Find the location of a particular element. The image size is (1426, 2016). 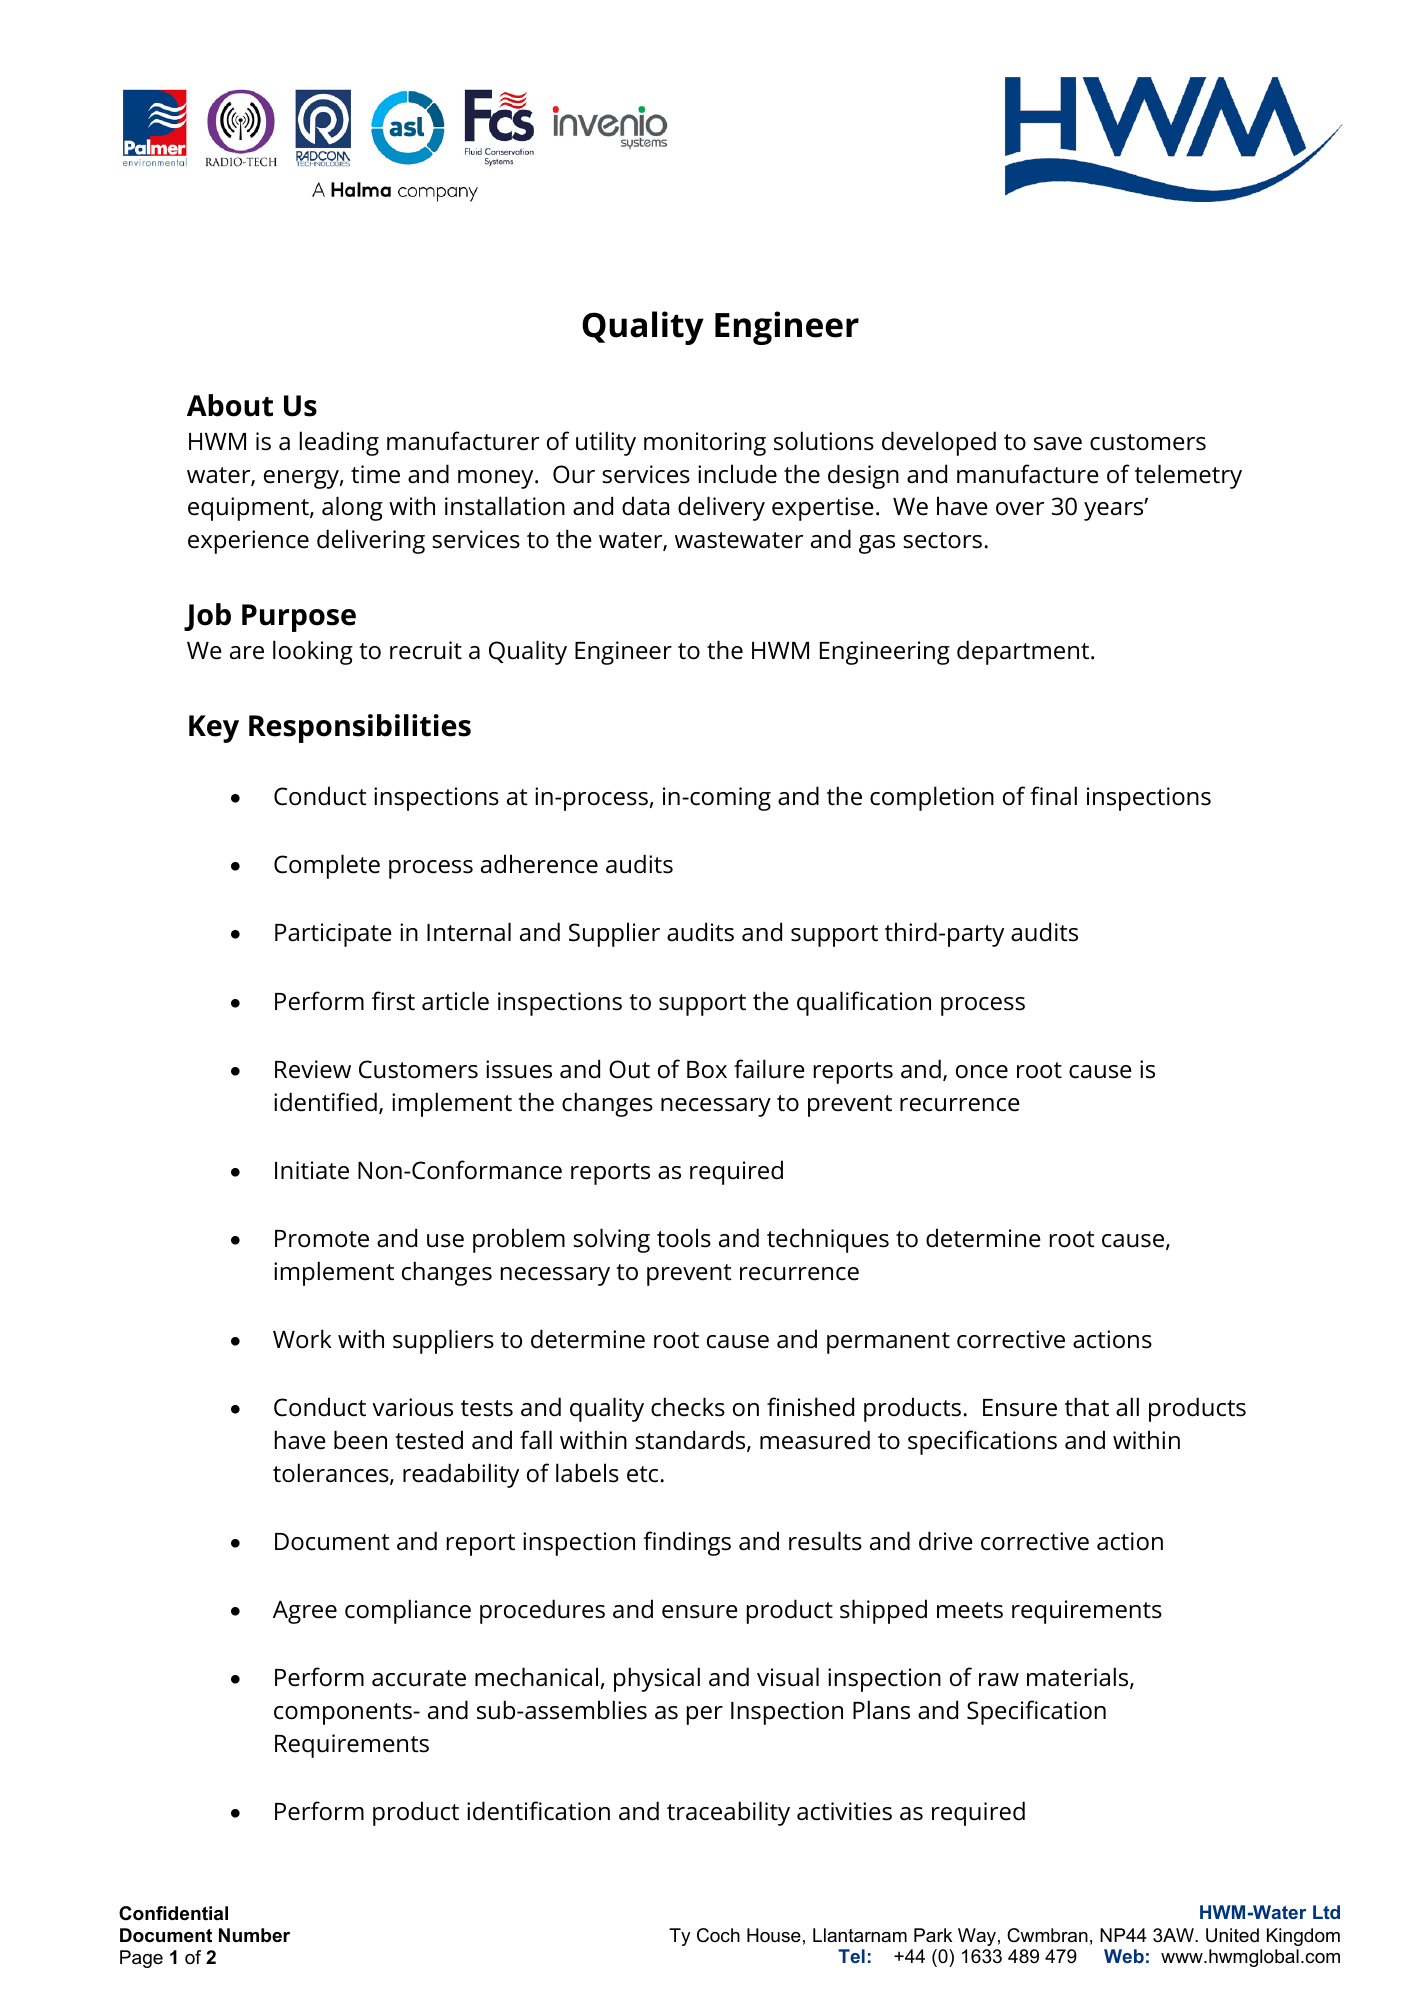

leading is located at coordinates (339, 443).
